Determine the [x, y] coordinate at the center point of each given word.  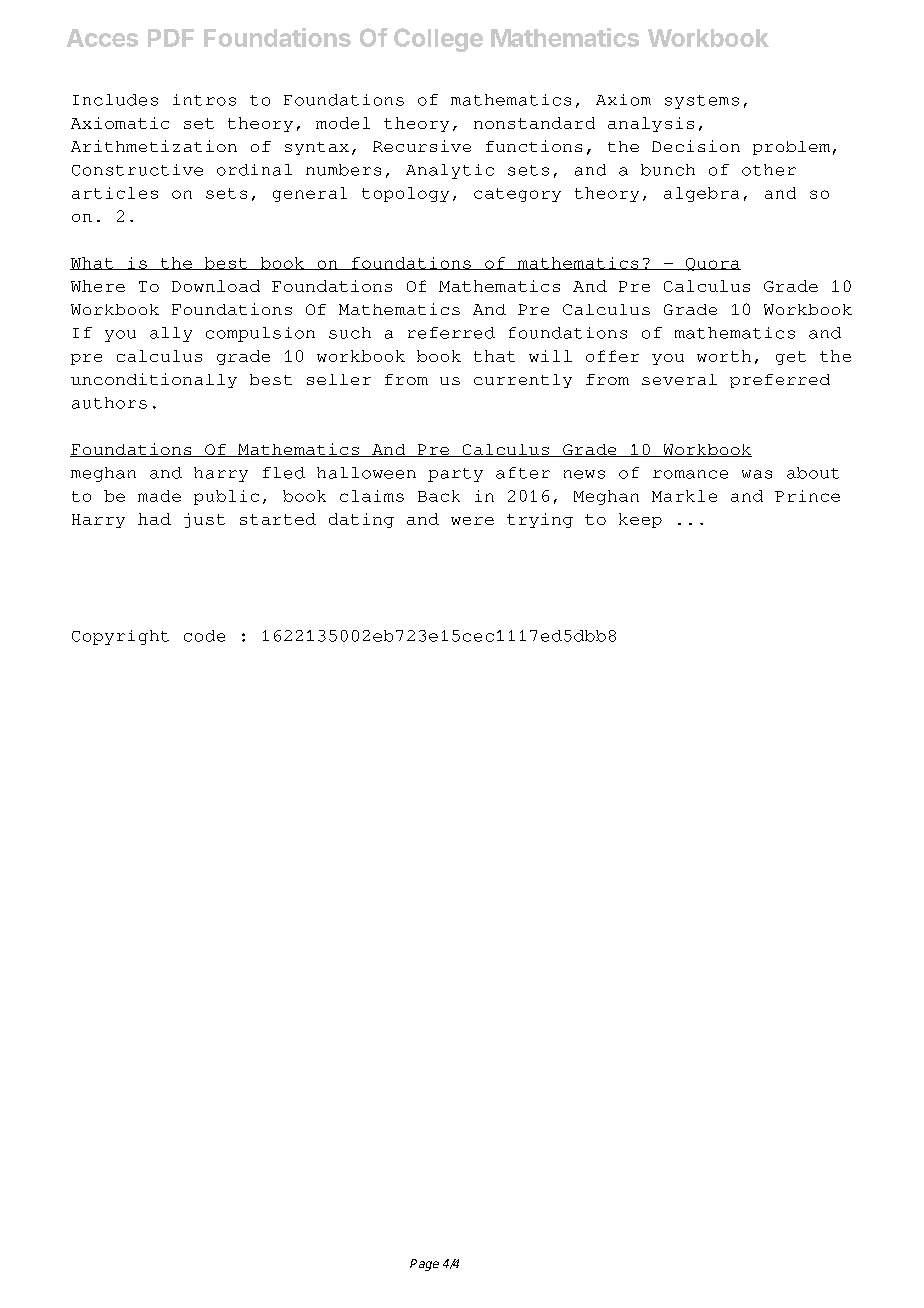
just [204, 520]
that [494, 356]
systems [702, 102]
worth [724, 356]
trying [540, 520]
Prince [807, 496]
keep [640, 520]
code [204, 636]
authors [109, 403]
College [438, 40]
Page [424, 1265]
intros [204, 100]
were [472, 521]
